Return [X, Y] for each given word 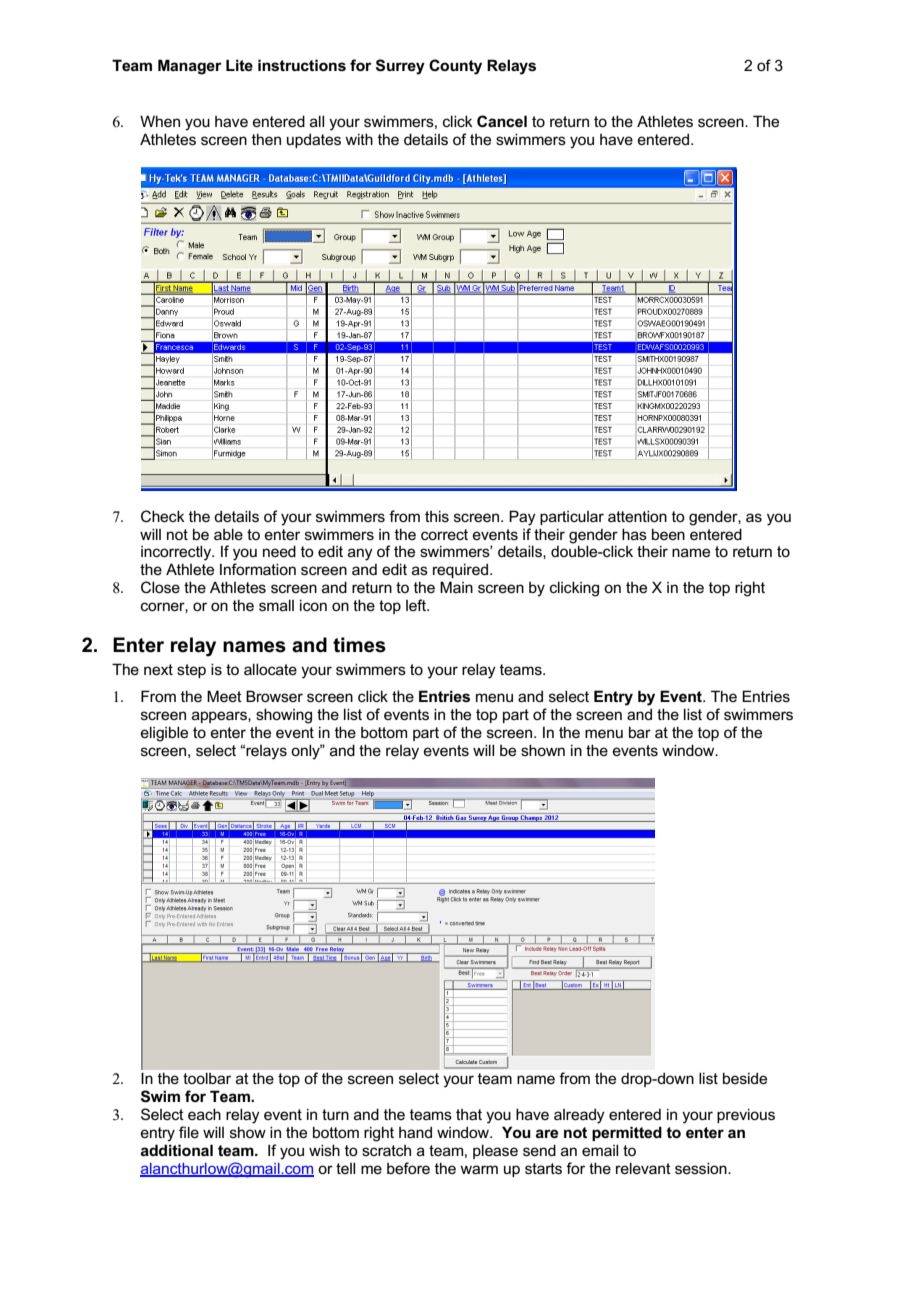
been [668, 534]
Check [163, 516]
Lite [239, 65]
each [204, 1114]
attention [637, 516]
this [437, 516]
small [276, 605]
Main [456, 587]
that [469, 1114]
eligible [164, 734]
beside [745, 1078]
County [455, 67]
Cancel [502, 121]
